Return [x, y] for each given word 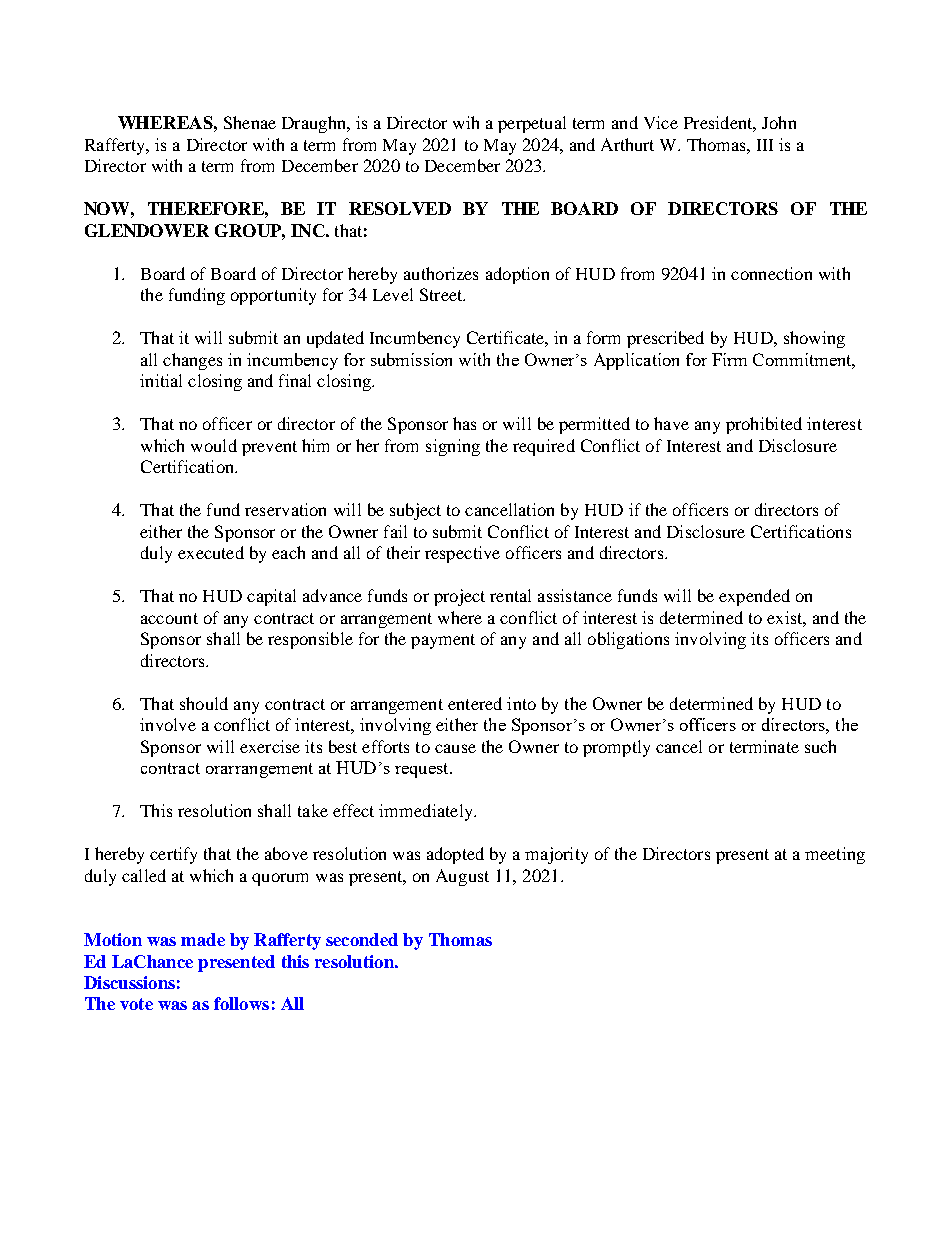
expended [754, 597]
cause [455, 748]
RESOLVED [400, 208]
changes [192, 361]
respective [462, 554]
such [820, 746]
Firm [729, 359]
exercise [270, 746]
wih [466, 122]
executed [211, 552]
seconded [362, 939]
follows [241, 1003]
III [765, 145]
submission [411, 359]
